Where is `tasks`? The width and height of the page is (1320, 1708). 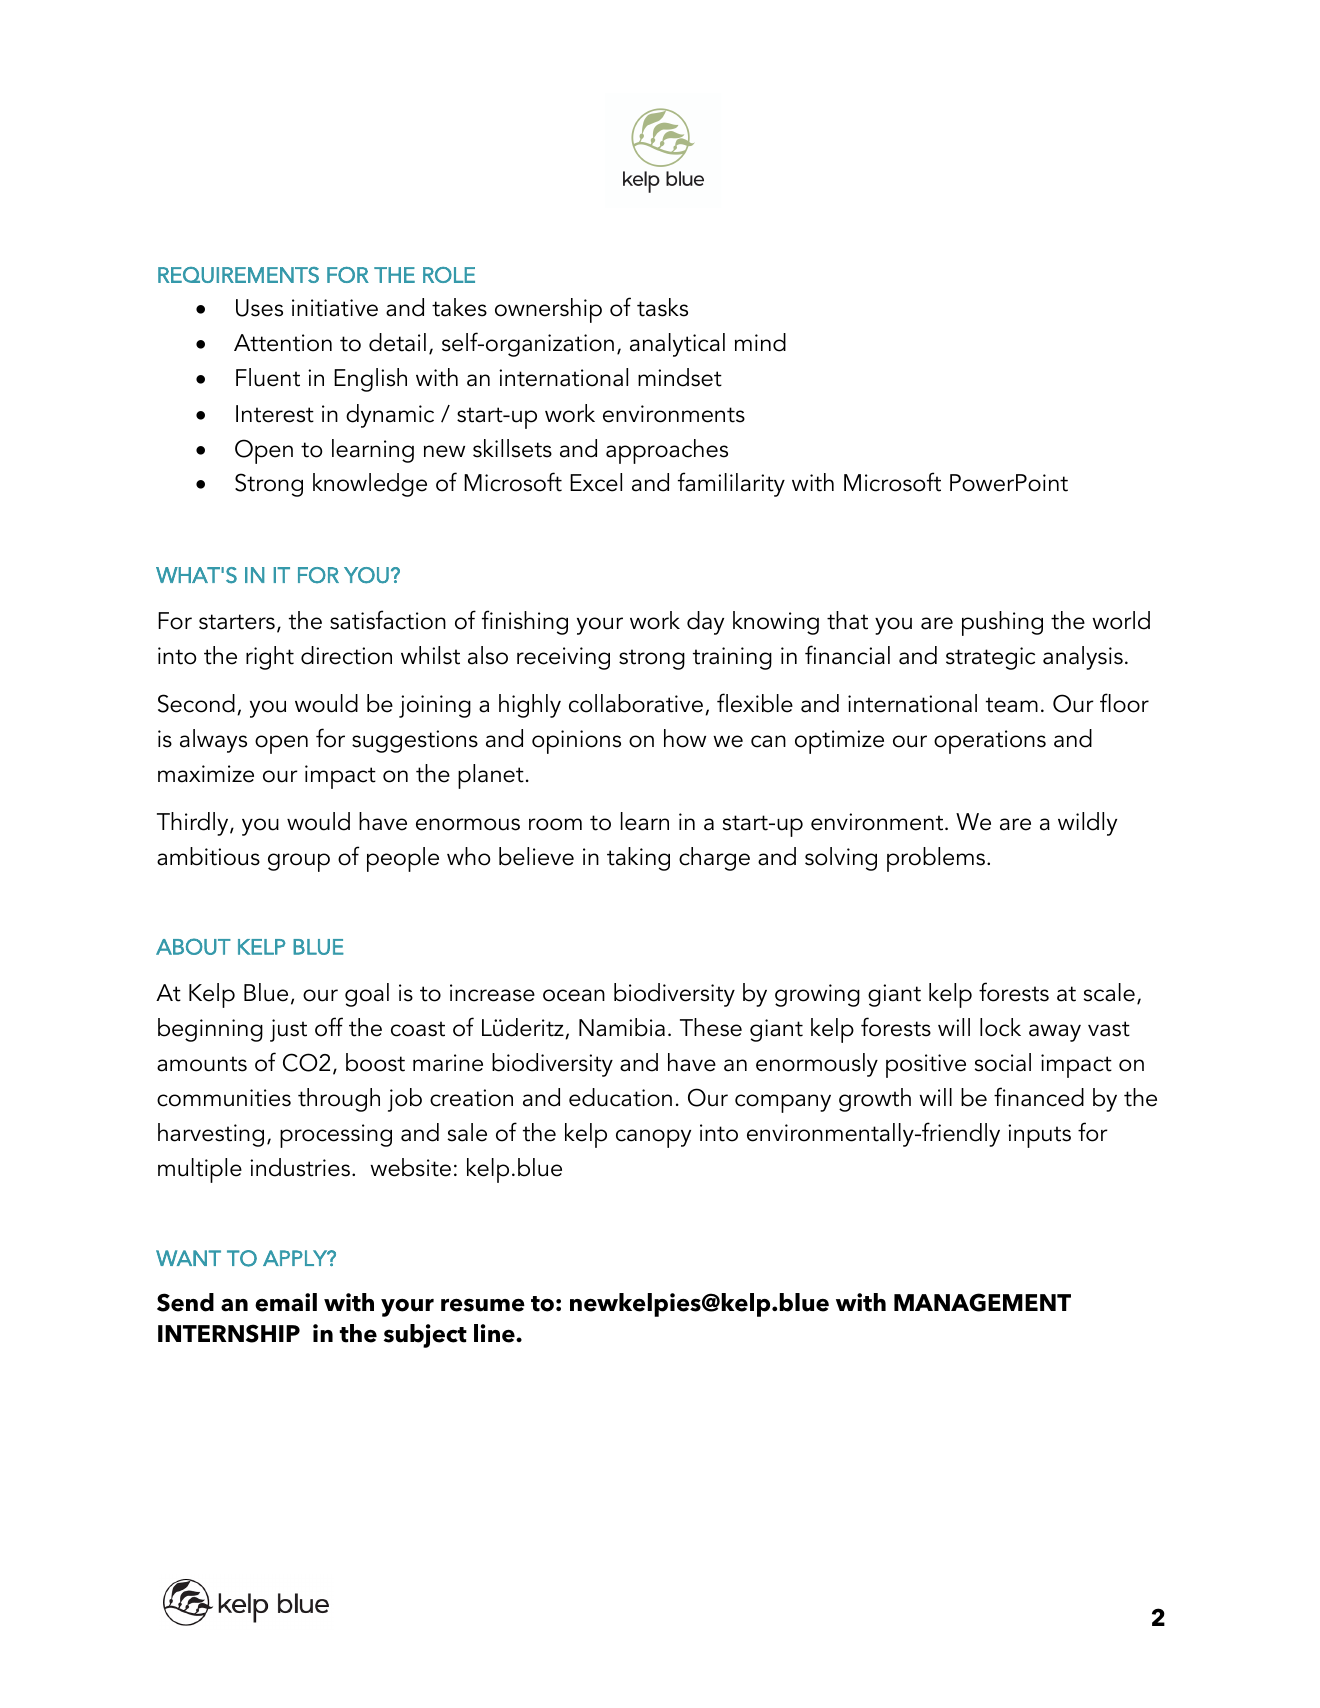 tasks is located at coordinates (662, 307).
